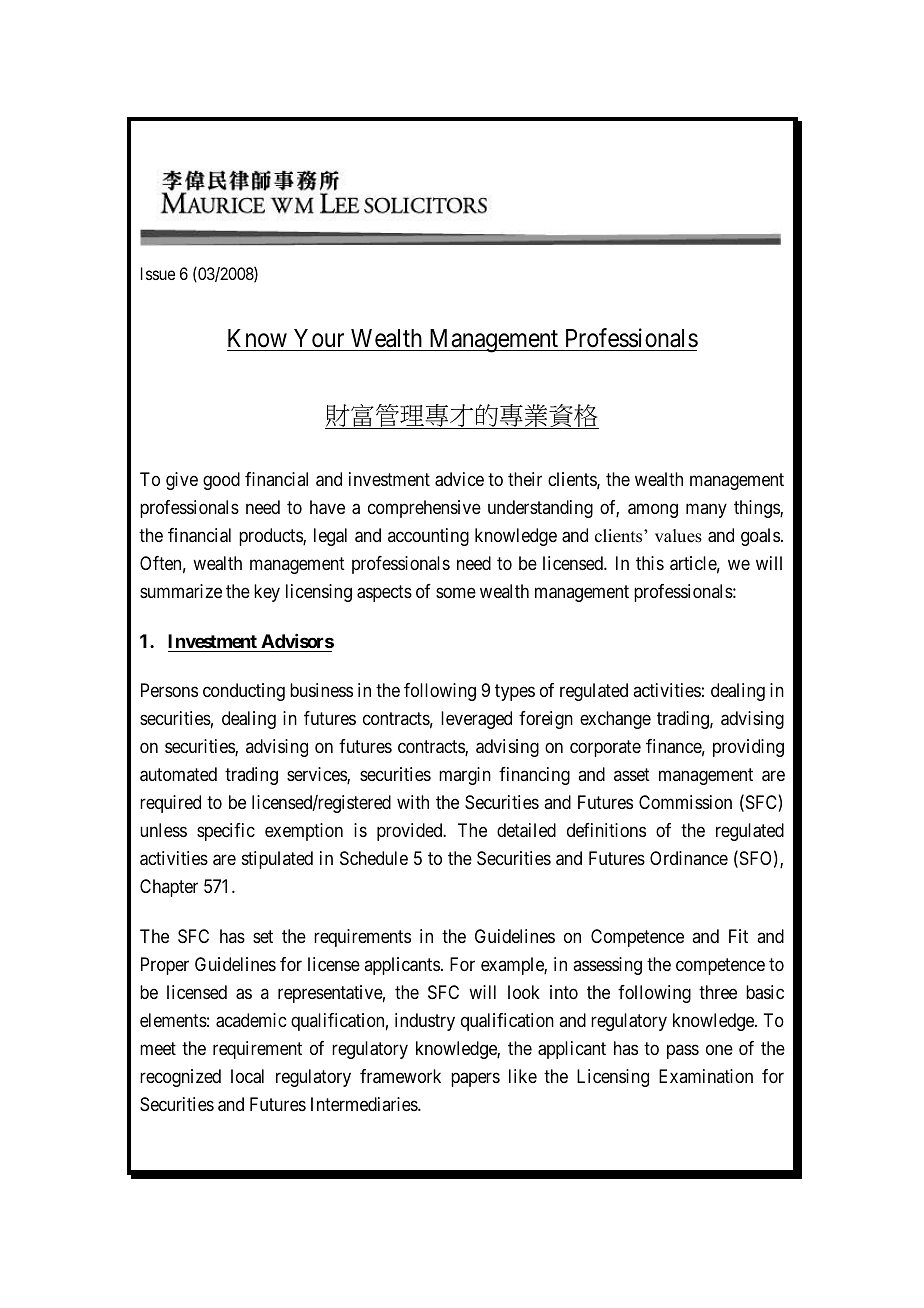 The height and width of the screenshot is (1308, 924). I want to click on many, so click(706, 511).
